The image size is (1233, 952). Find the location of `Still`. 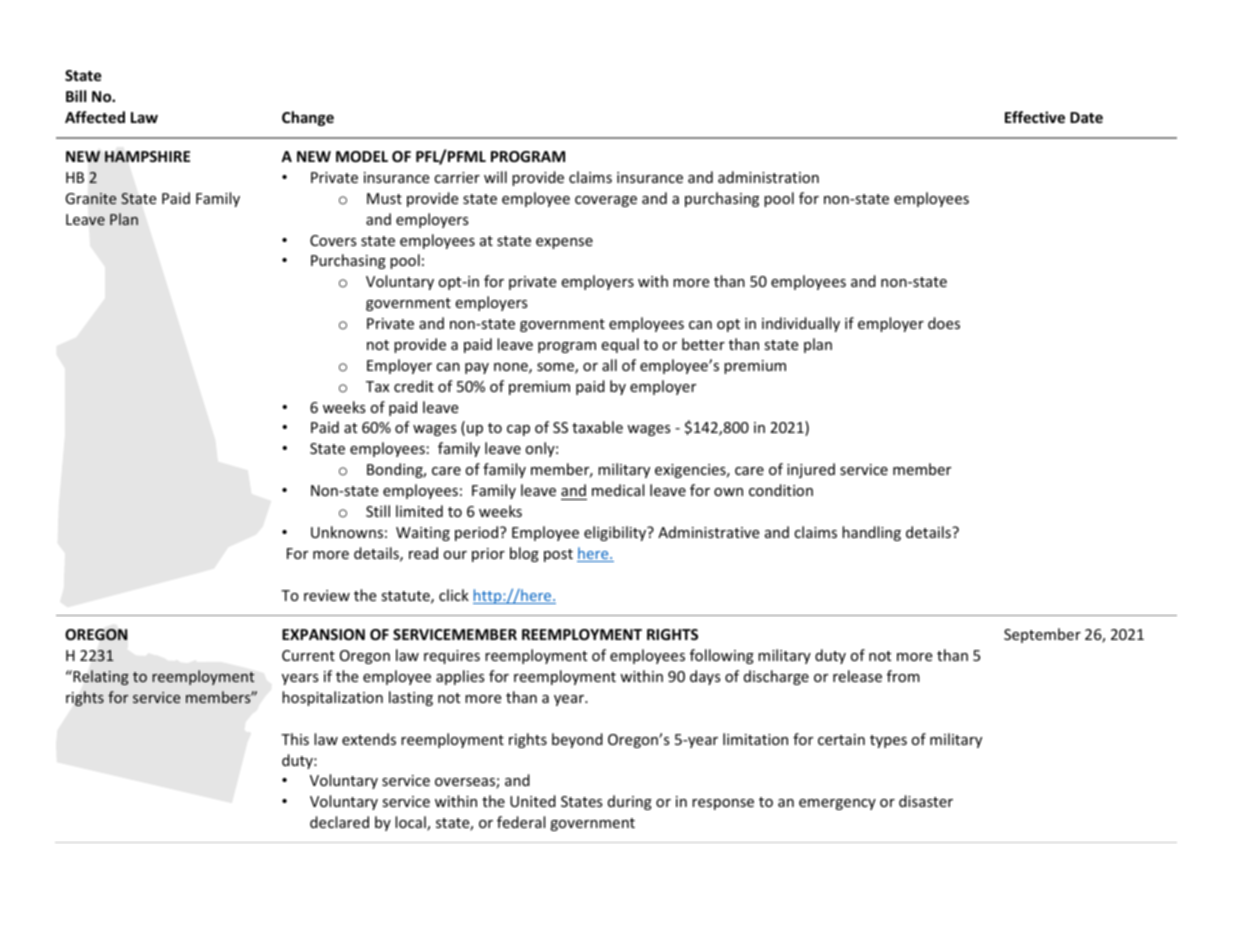

Still is located at coordinates (378, 511).
